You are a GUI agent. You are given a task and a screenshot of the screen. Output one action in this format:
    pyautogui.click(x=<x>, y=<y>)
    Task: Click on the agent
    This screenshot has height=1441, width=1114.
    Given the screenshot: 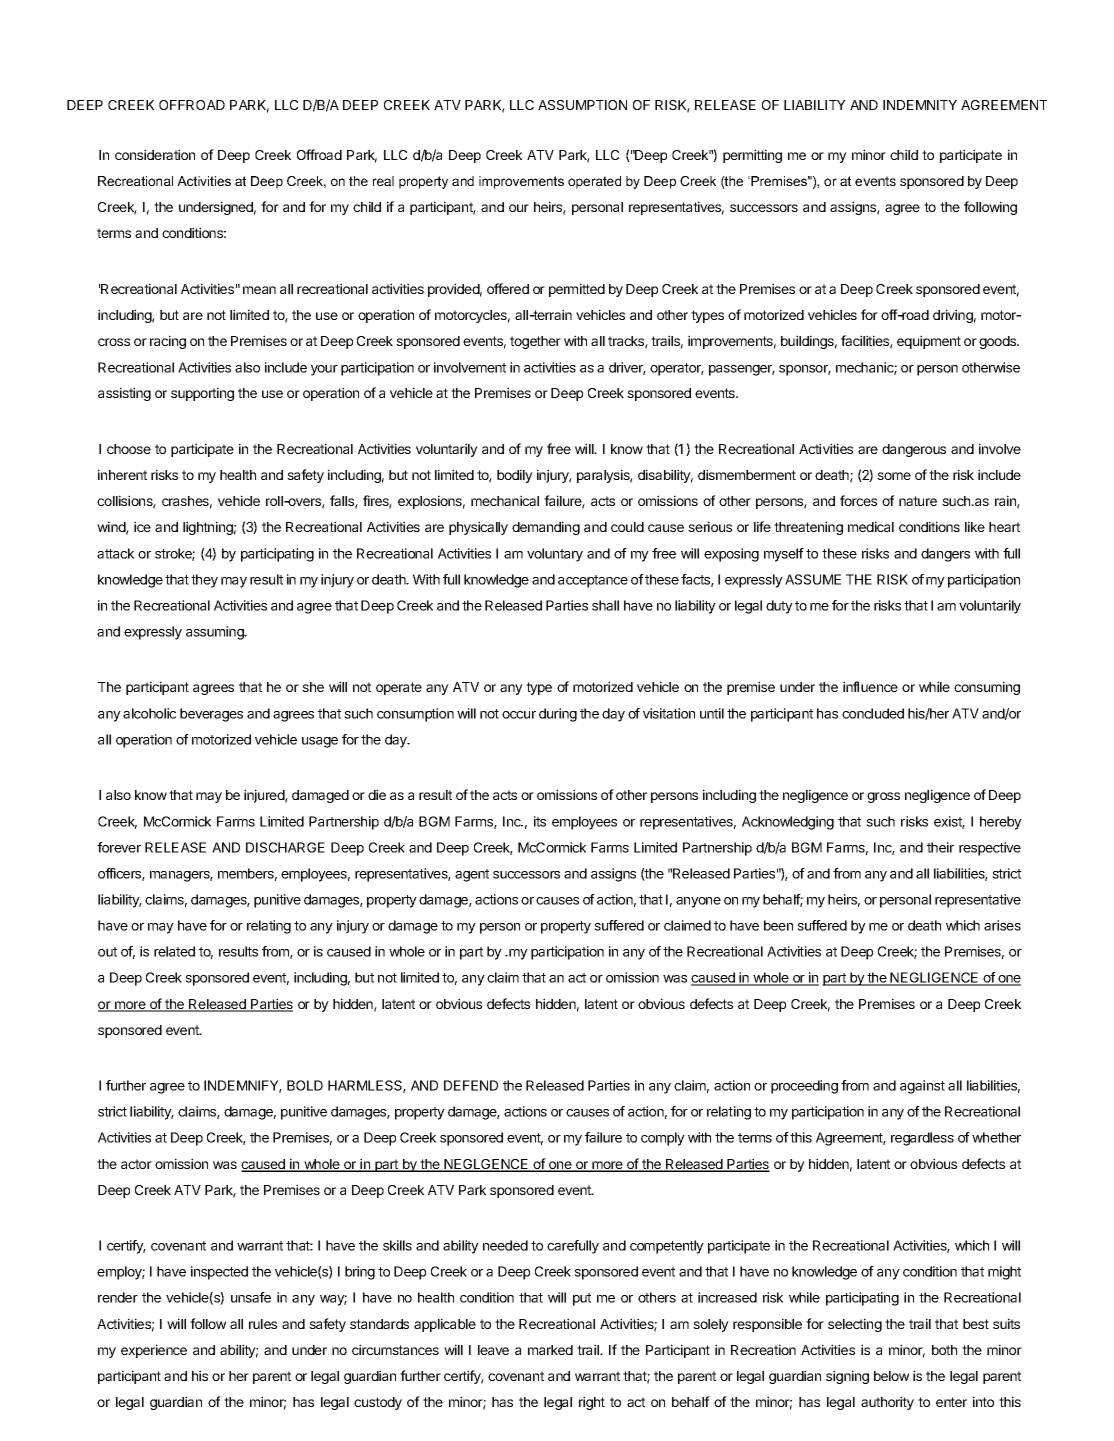 What is the action you would take?
    pyautogui.click(x=472, y=875)
